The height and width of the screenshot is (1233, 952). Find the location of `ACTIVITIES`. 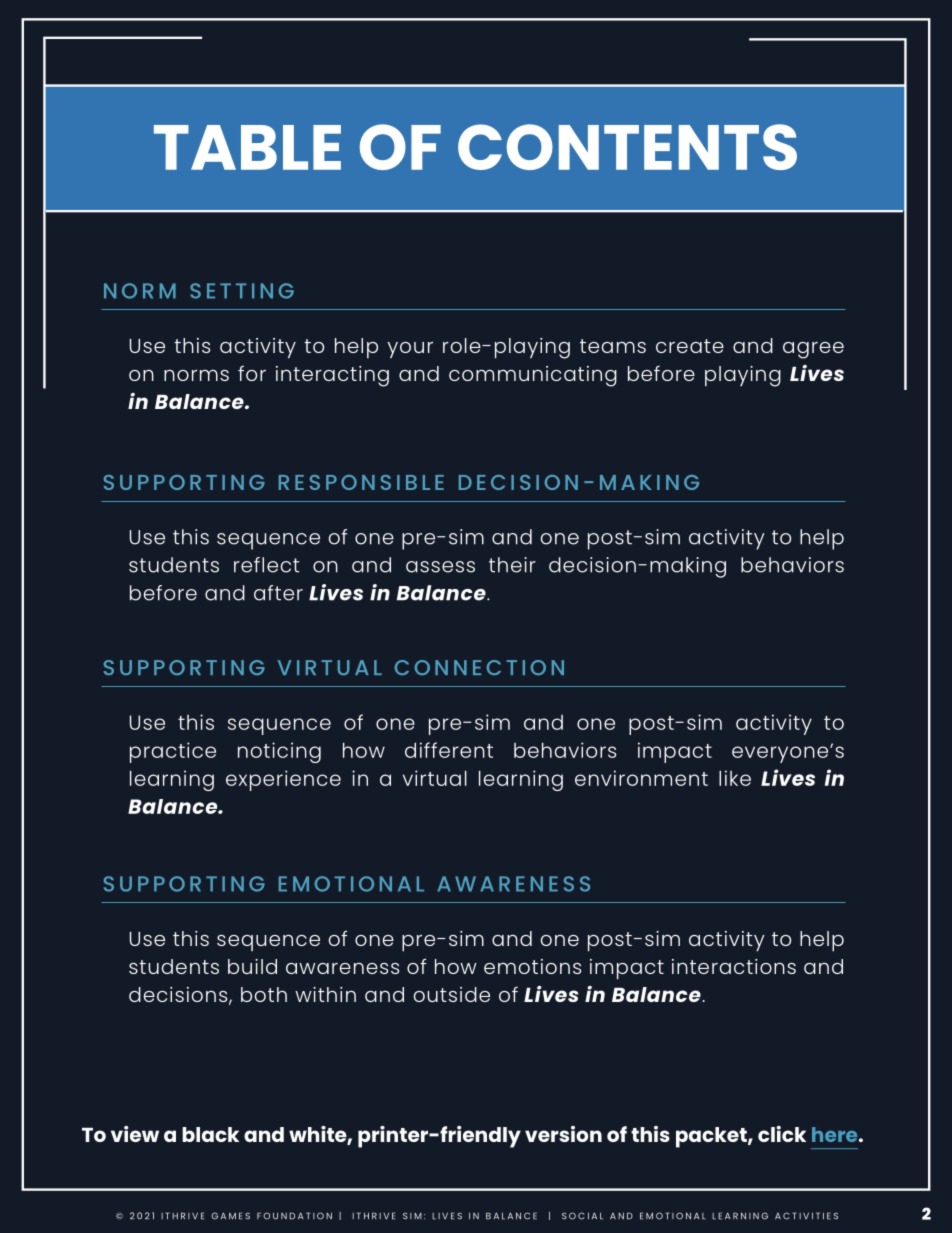

ACTIVITIES is located at coordinates (806, 1216).
